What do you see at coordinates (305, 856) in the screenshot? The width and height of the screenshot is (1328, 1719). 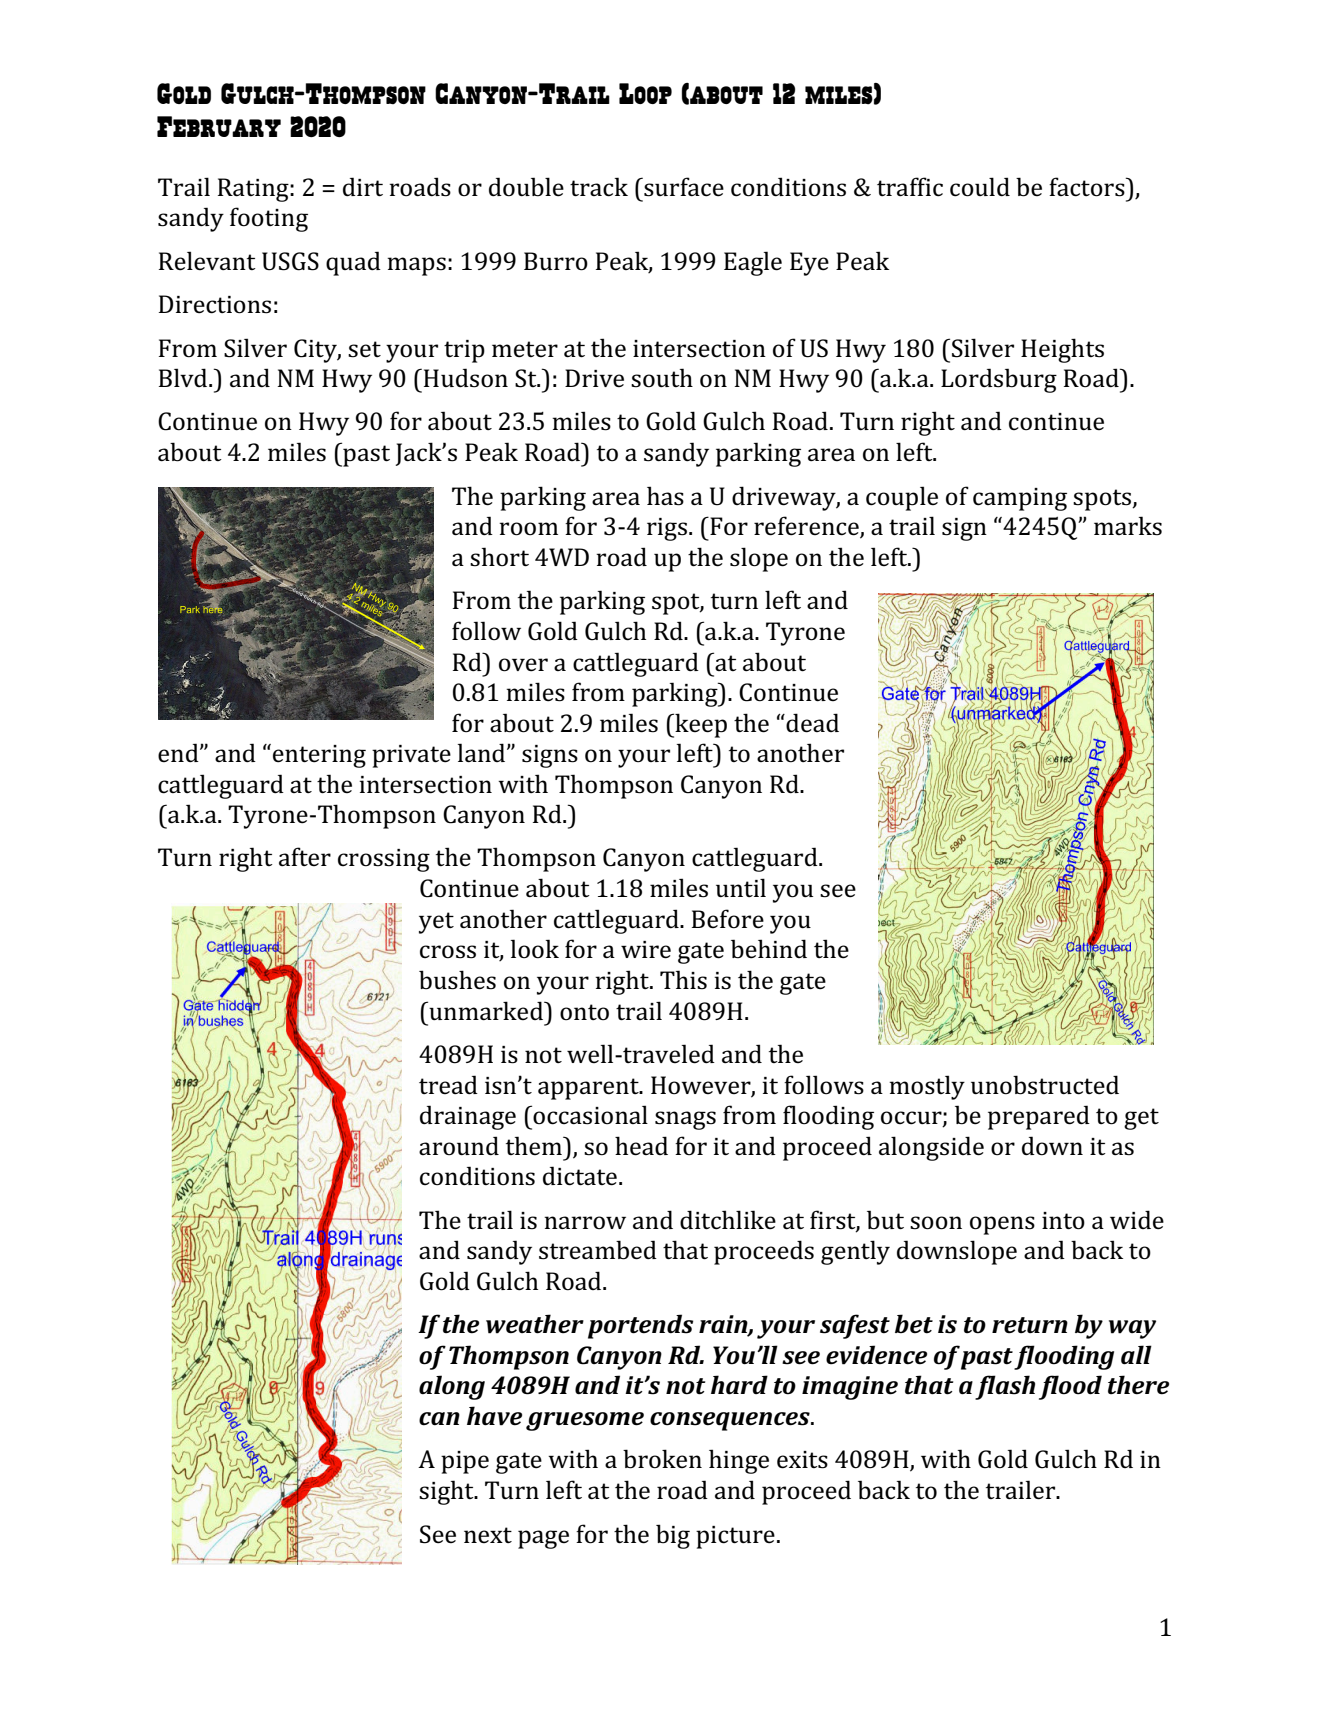 I see `after` at bounding box center [305, 856].
